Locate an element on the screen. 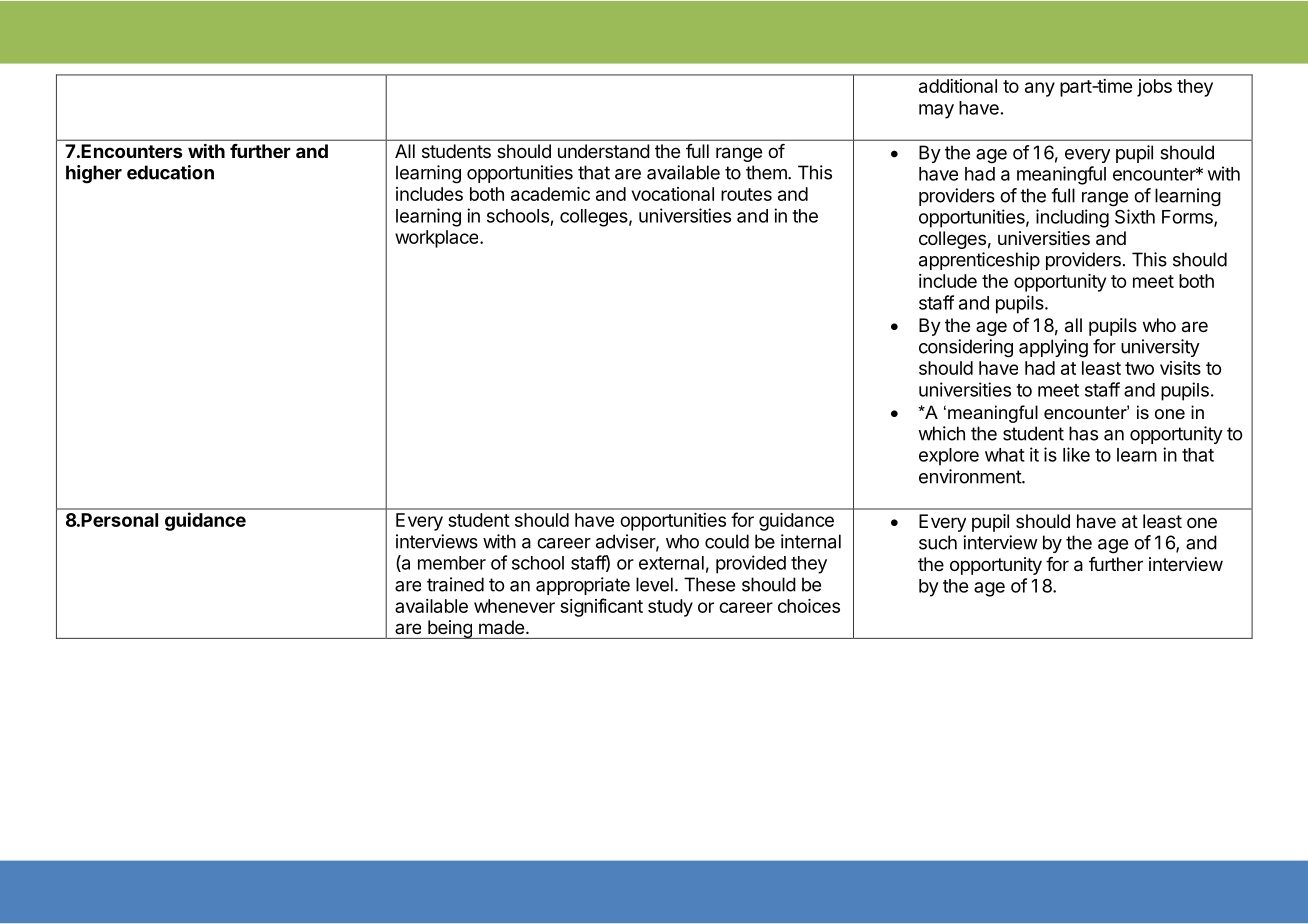  understand is located at coordinates (604, 151).
